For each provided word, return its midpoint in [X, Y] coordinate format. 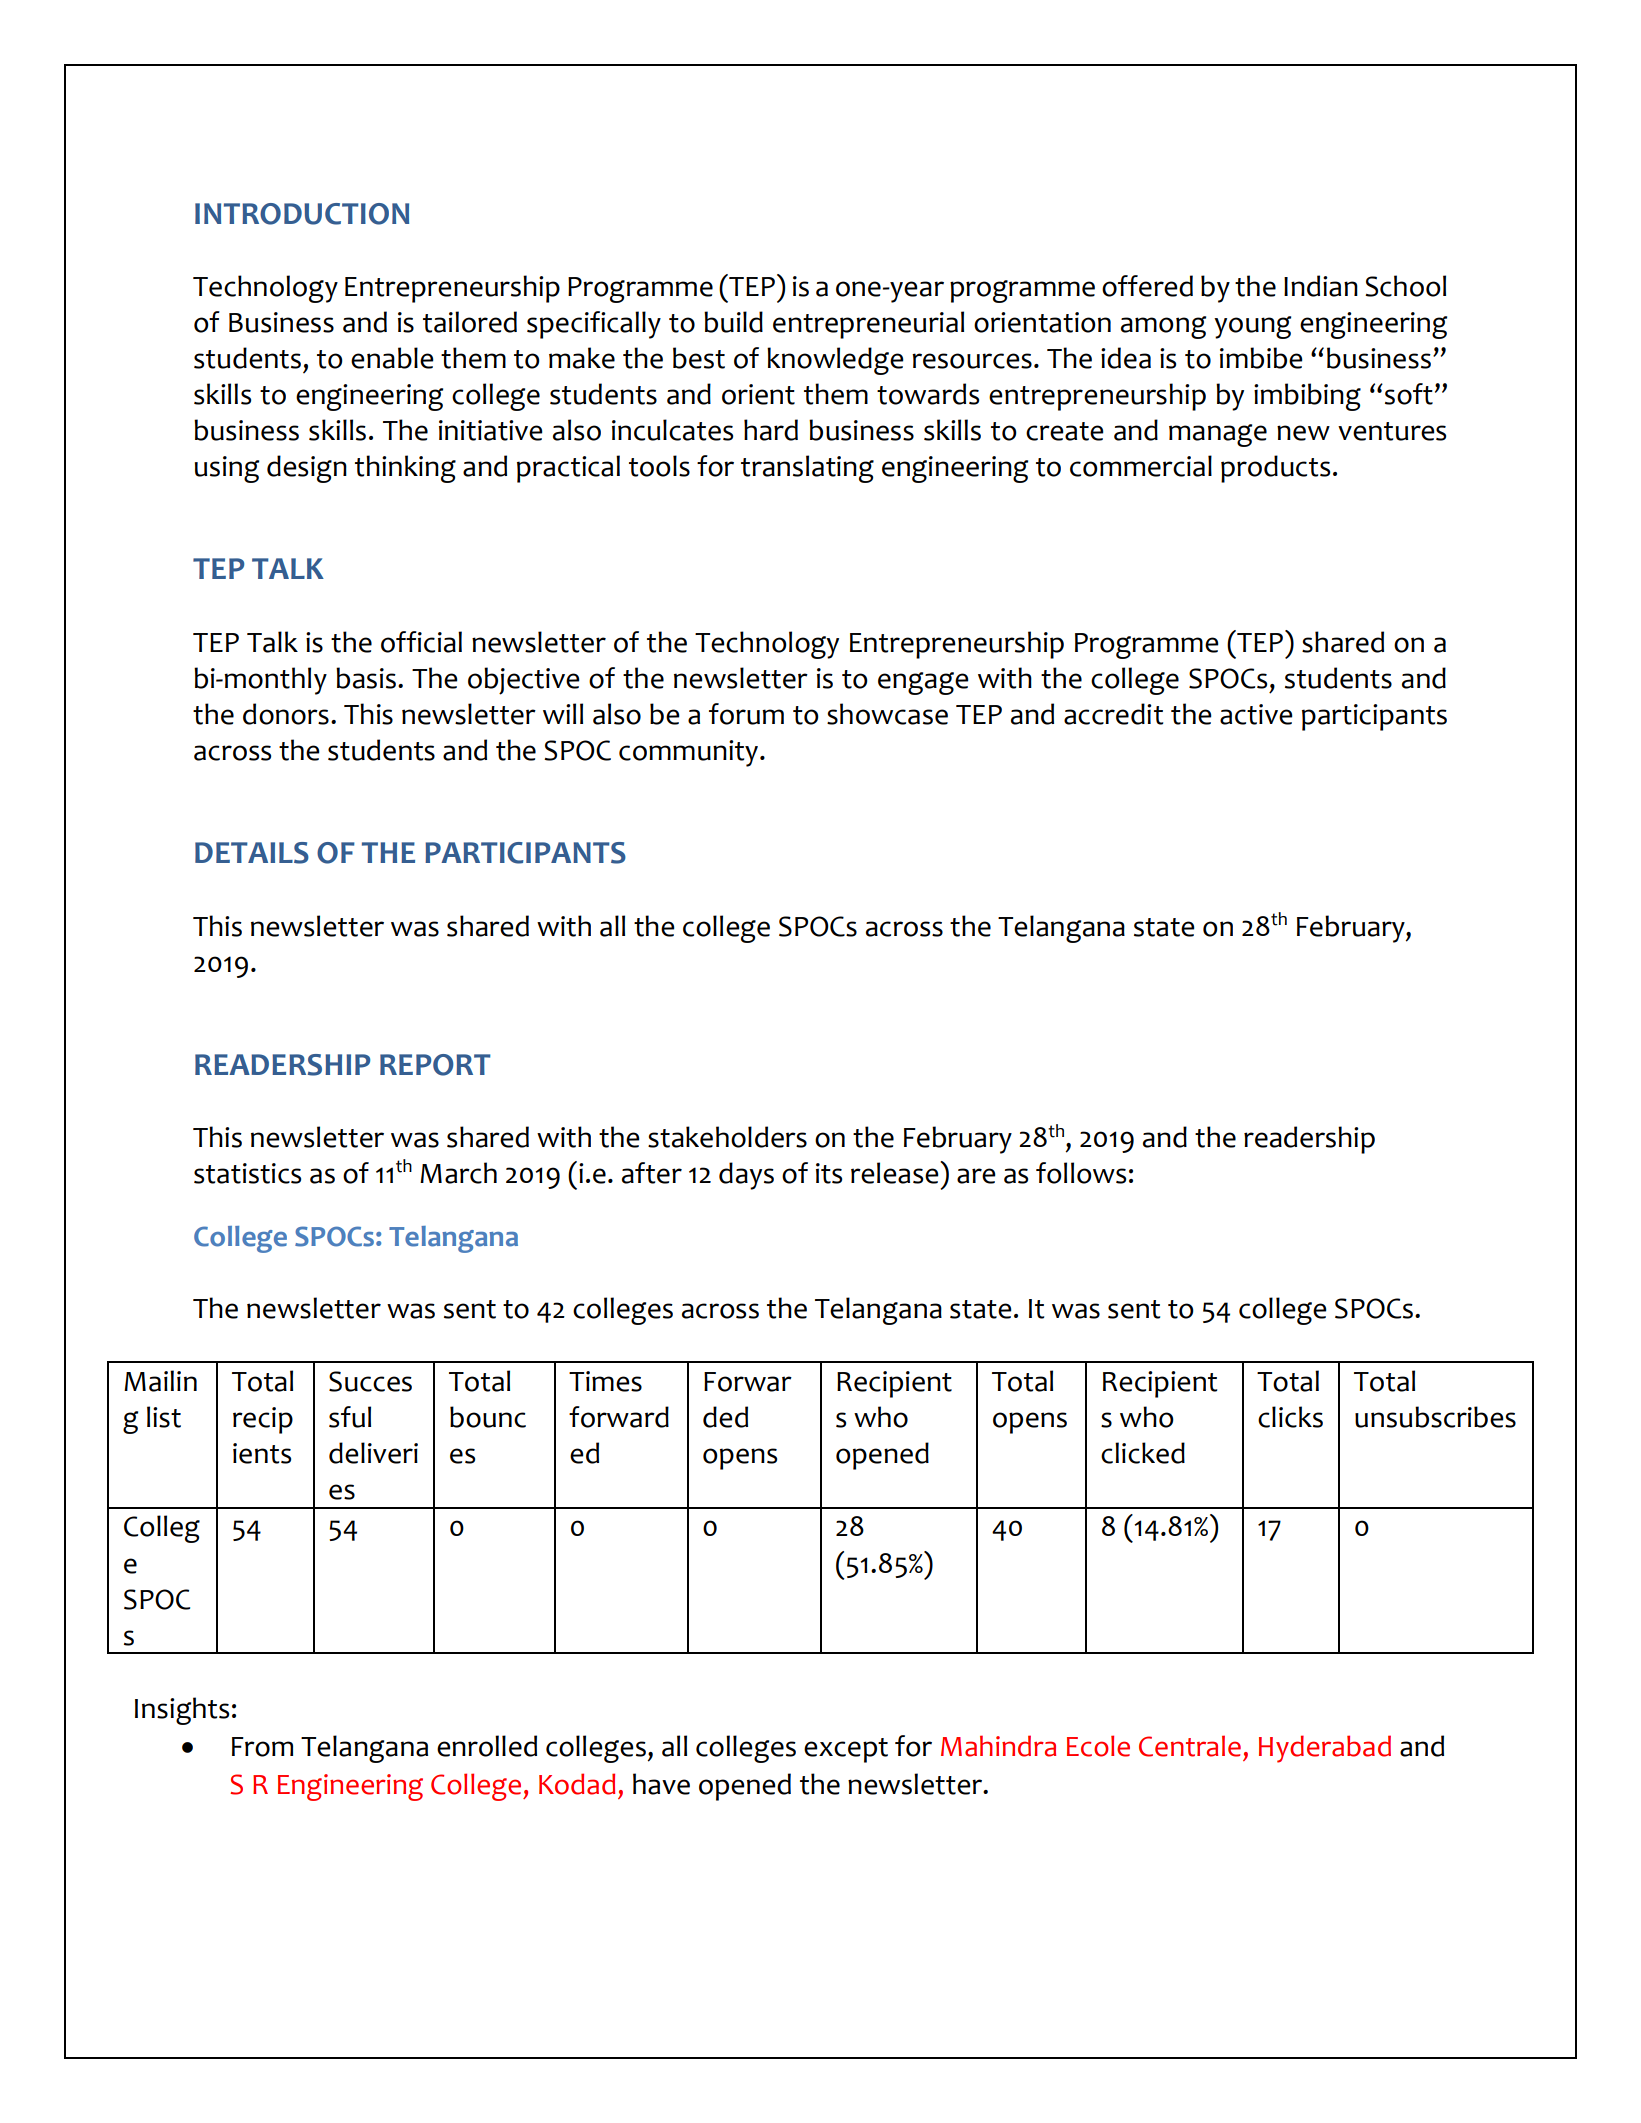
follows [1081, 1173]
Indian [1321, 286]
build [733, 322]
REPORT [435, 1065]
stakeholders [727, 1137]
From [262, 1747]
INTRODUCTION [302, 214]
